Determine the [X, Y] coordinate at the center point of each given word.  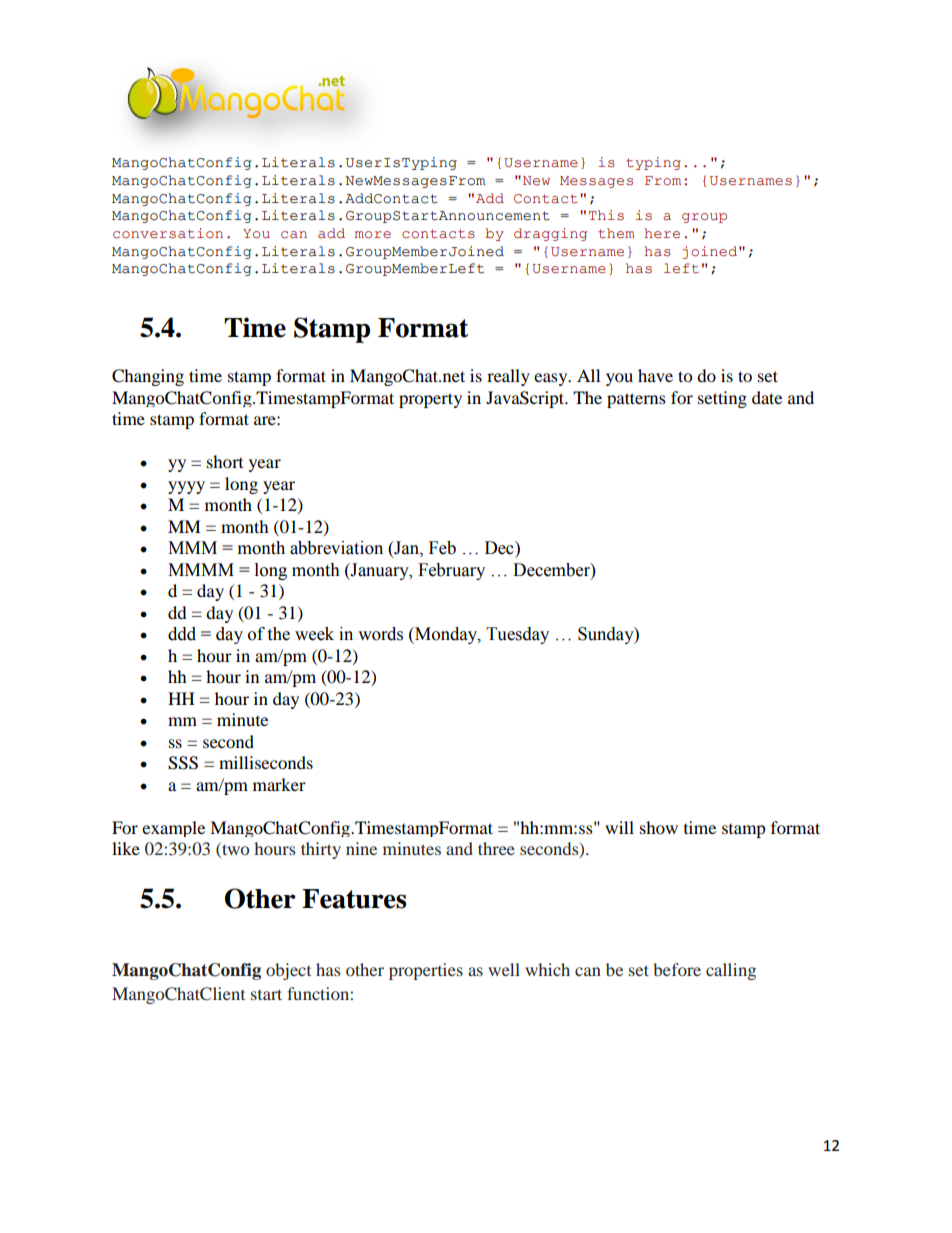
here [662, 233]
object [288, 971]
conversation [168, 233]
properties [426, 971]
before [677, 969]
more [373, 235]
